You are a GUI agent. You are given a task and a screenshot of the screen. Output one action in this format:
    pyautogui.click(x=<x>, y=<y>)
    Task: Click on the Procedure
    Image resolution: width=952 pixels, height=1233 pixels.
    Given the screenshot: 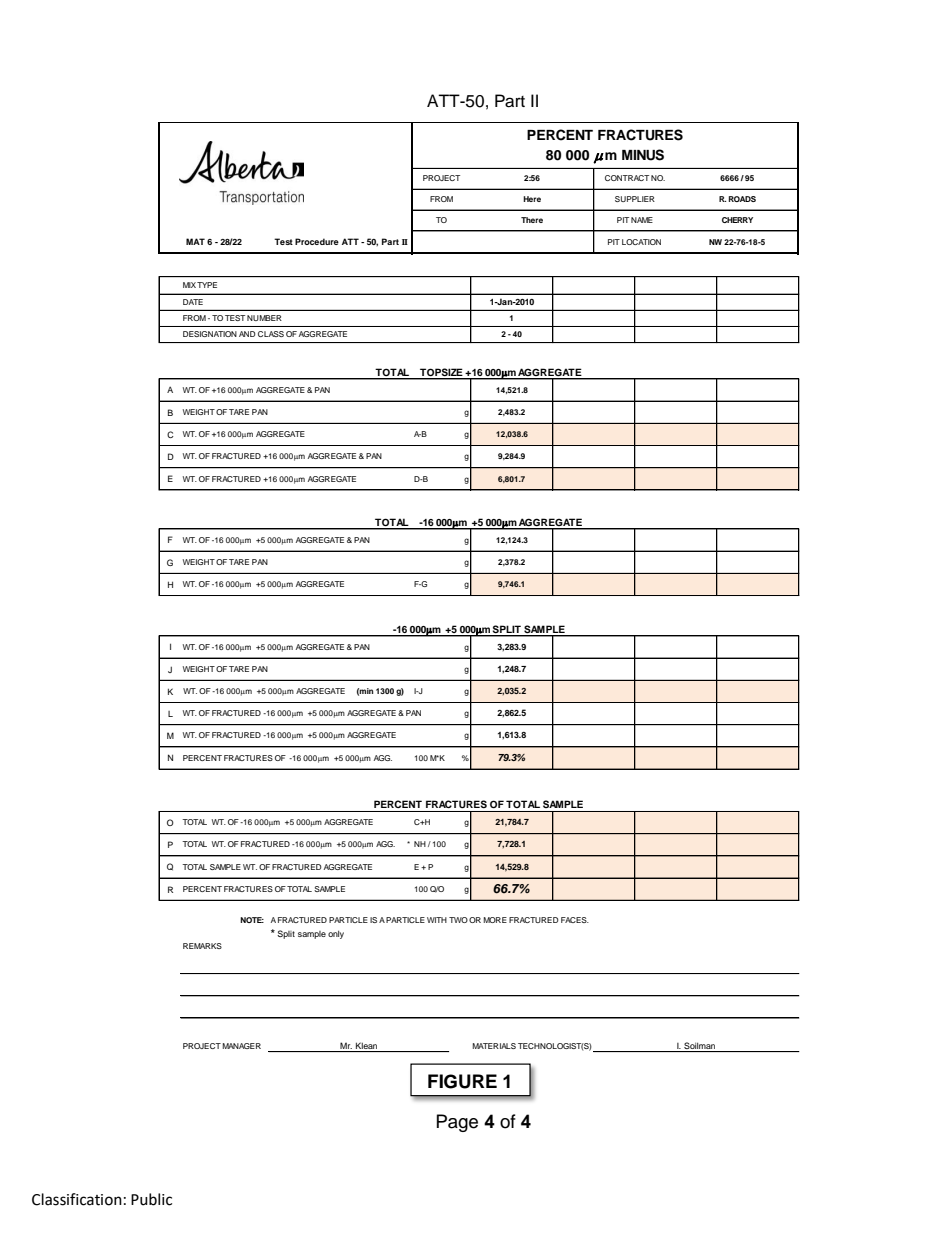 What is the action you would take?
    pyautogui.click(x=317, y=241)
